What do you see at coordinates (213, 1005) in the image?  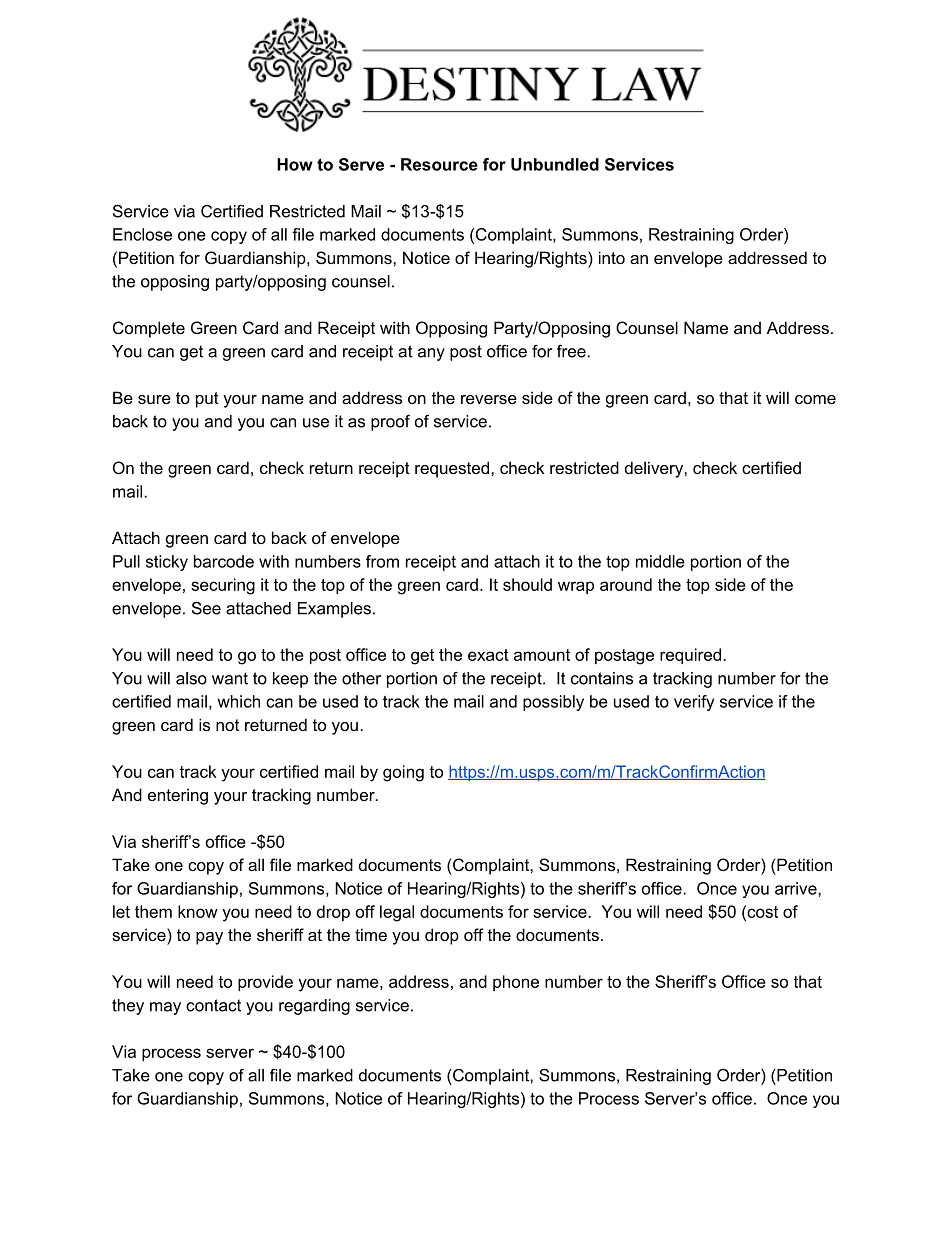 I see `contact` at bounding box center [213, 1005].
